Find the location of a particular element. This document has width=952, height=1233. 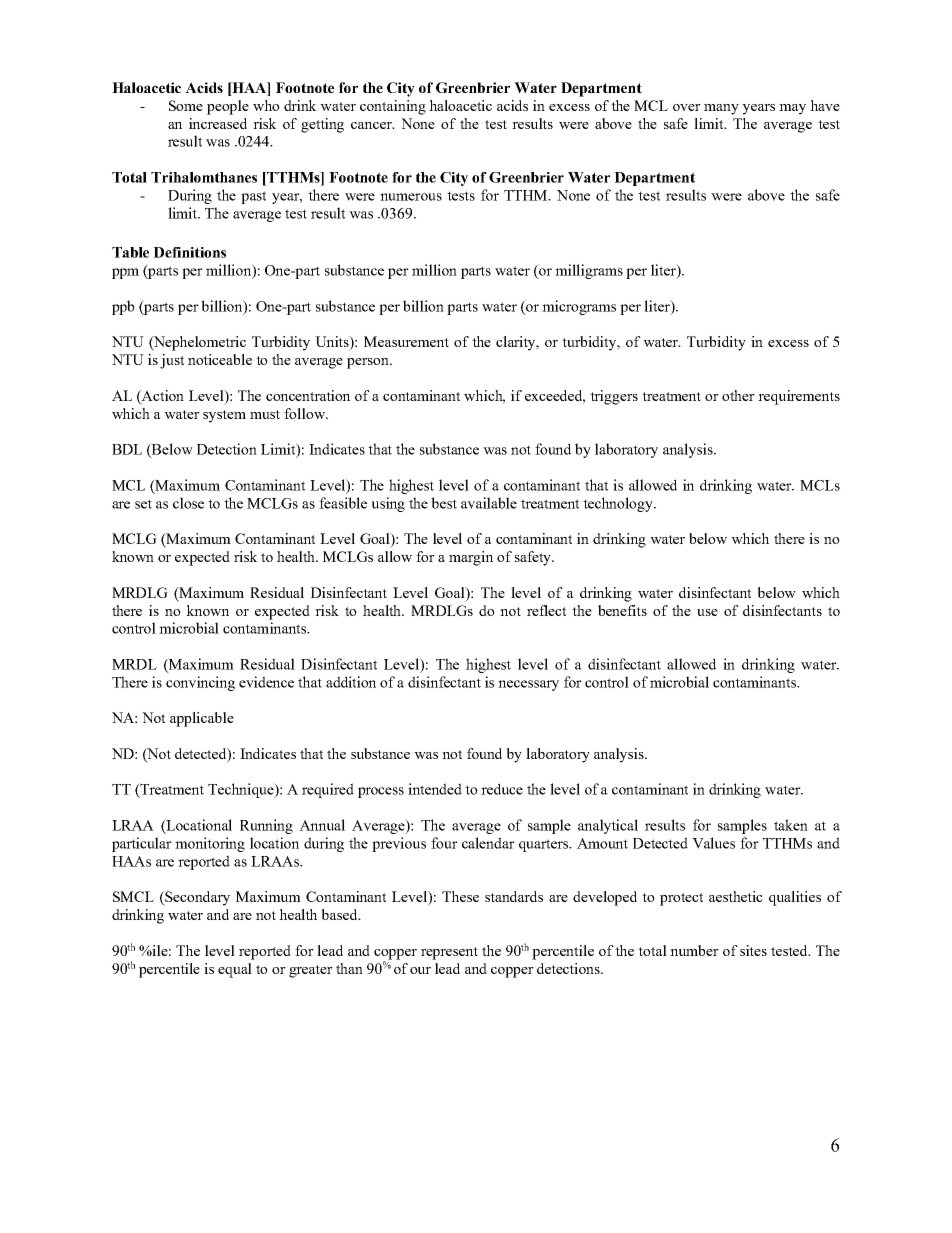

many is located at coordinates (721, 109).
